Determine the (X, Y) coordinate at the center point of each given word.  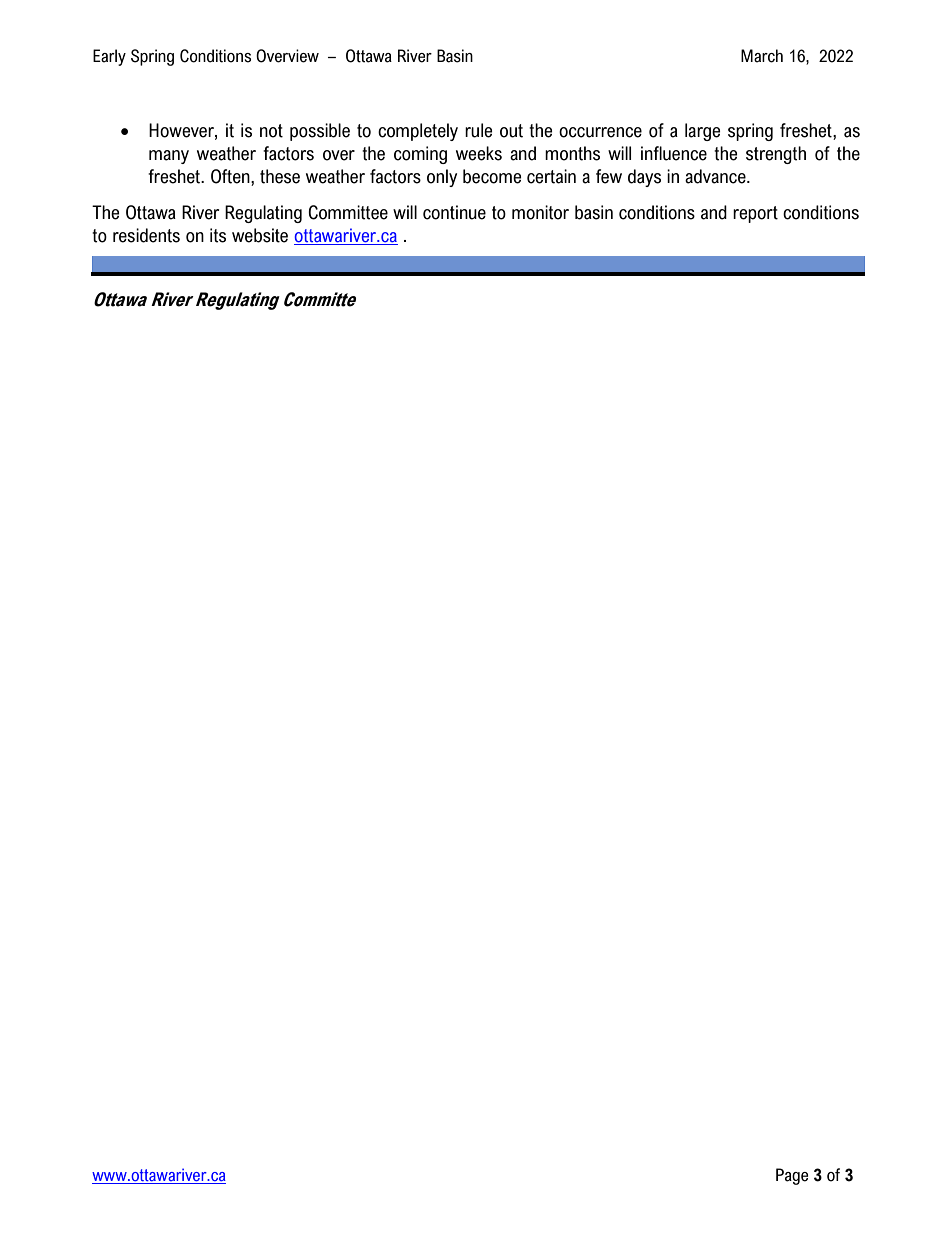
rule (478, 130)
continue (454, 212)
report (755, 214)
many (169, 157)
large (702, 132)
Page (792, 1176)
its (218, 235)
